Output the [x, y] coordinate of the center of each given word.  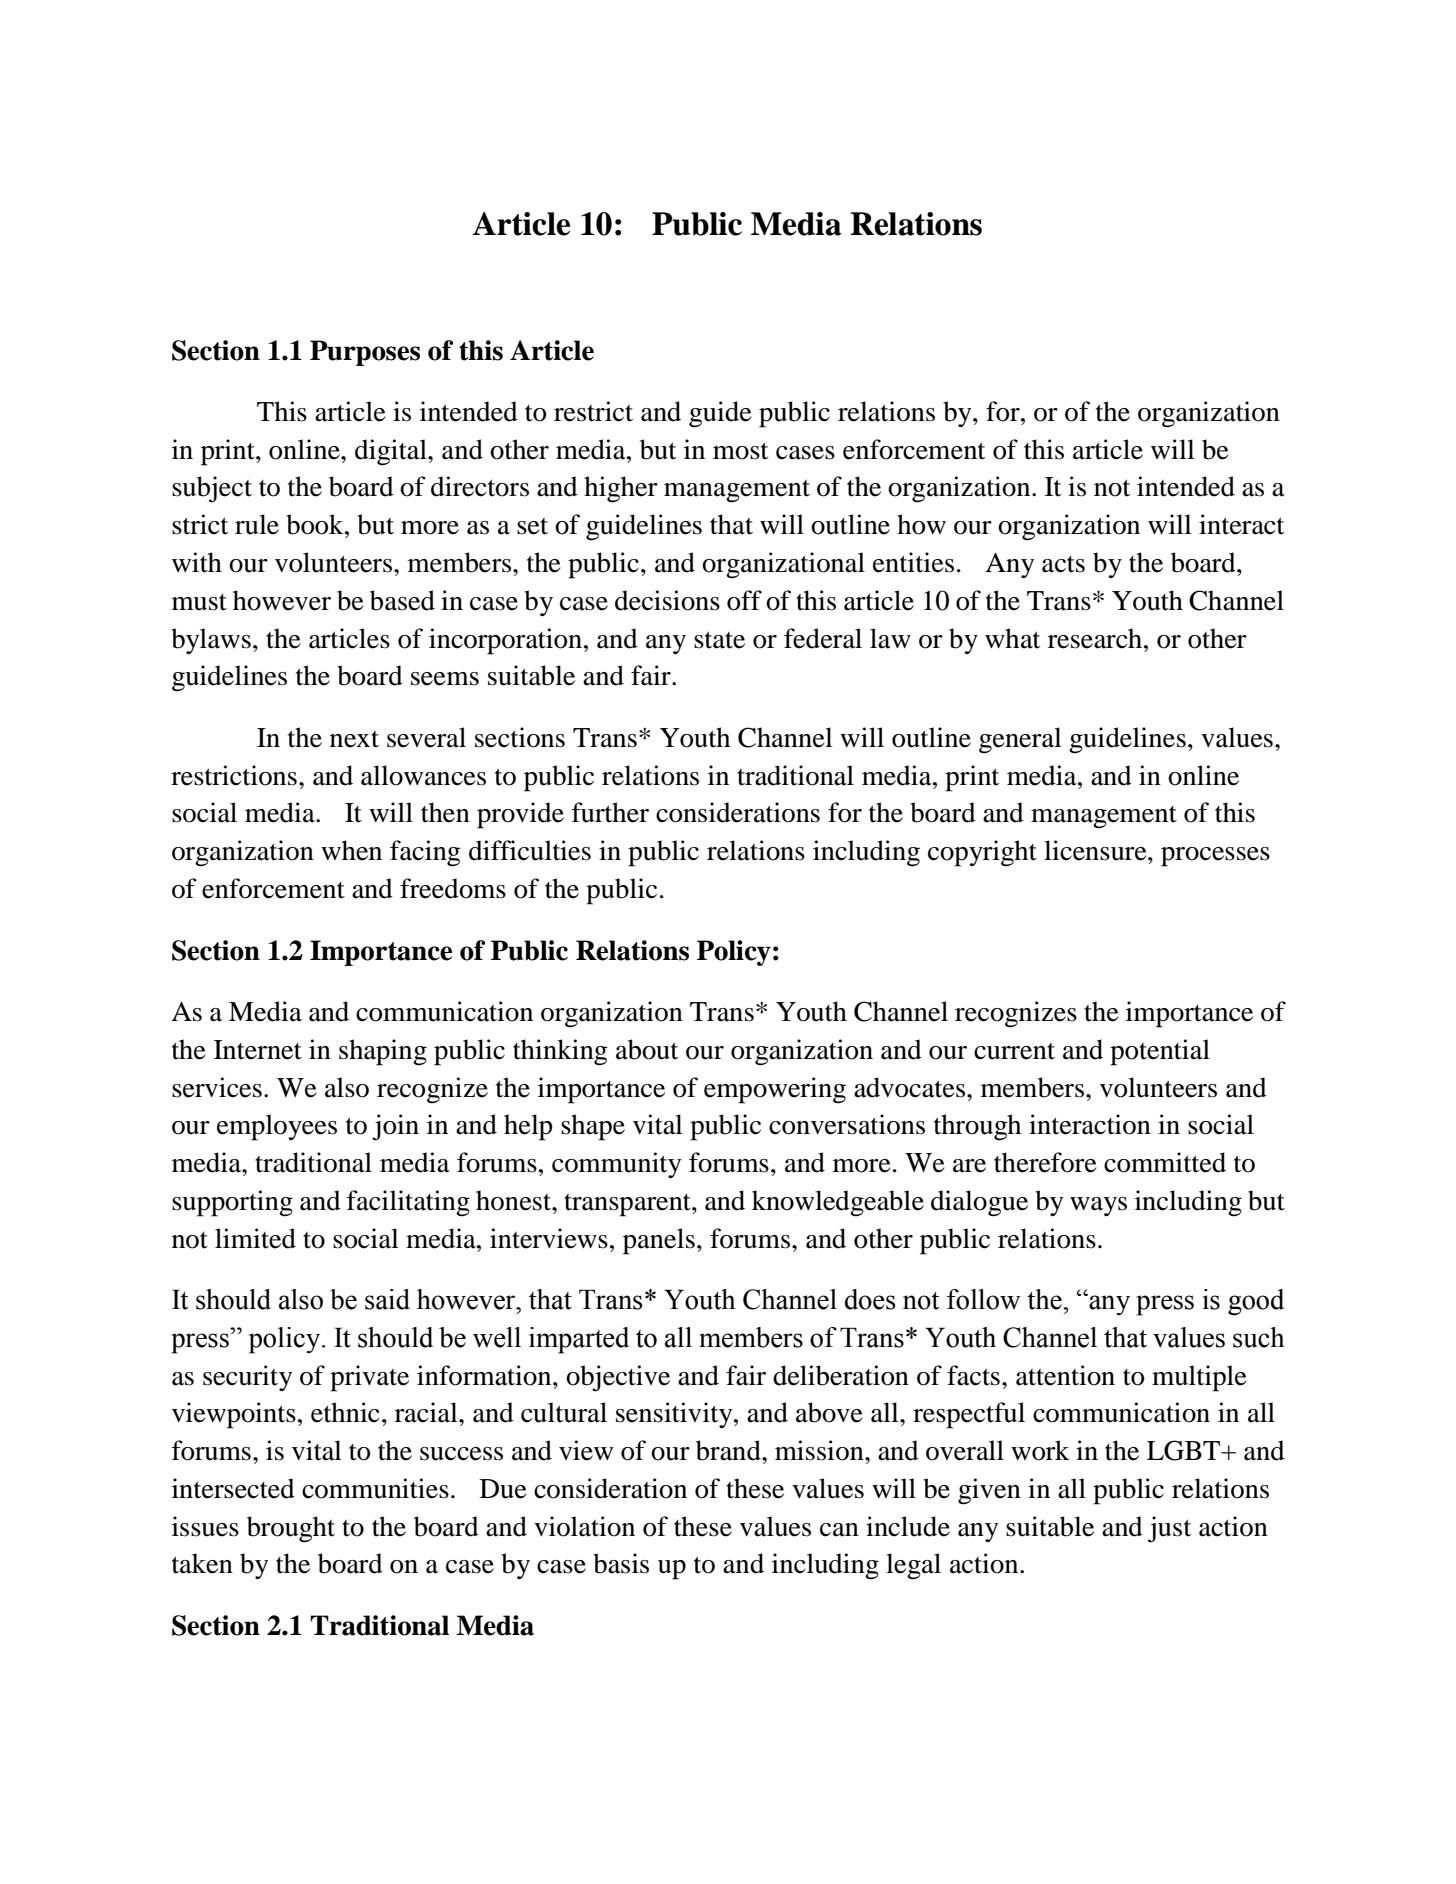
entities [913, 562]
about [647, 1049]
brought [291, 1529]
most [740, 451]
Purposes [365, 353]
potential [1160, 1052]
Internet [258, 1050]
